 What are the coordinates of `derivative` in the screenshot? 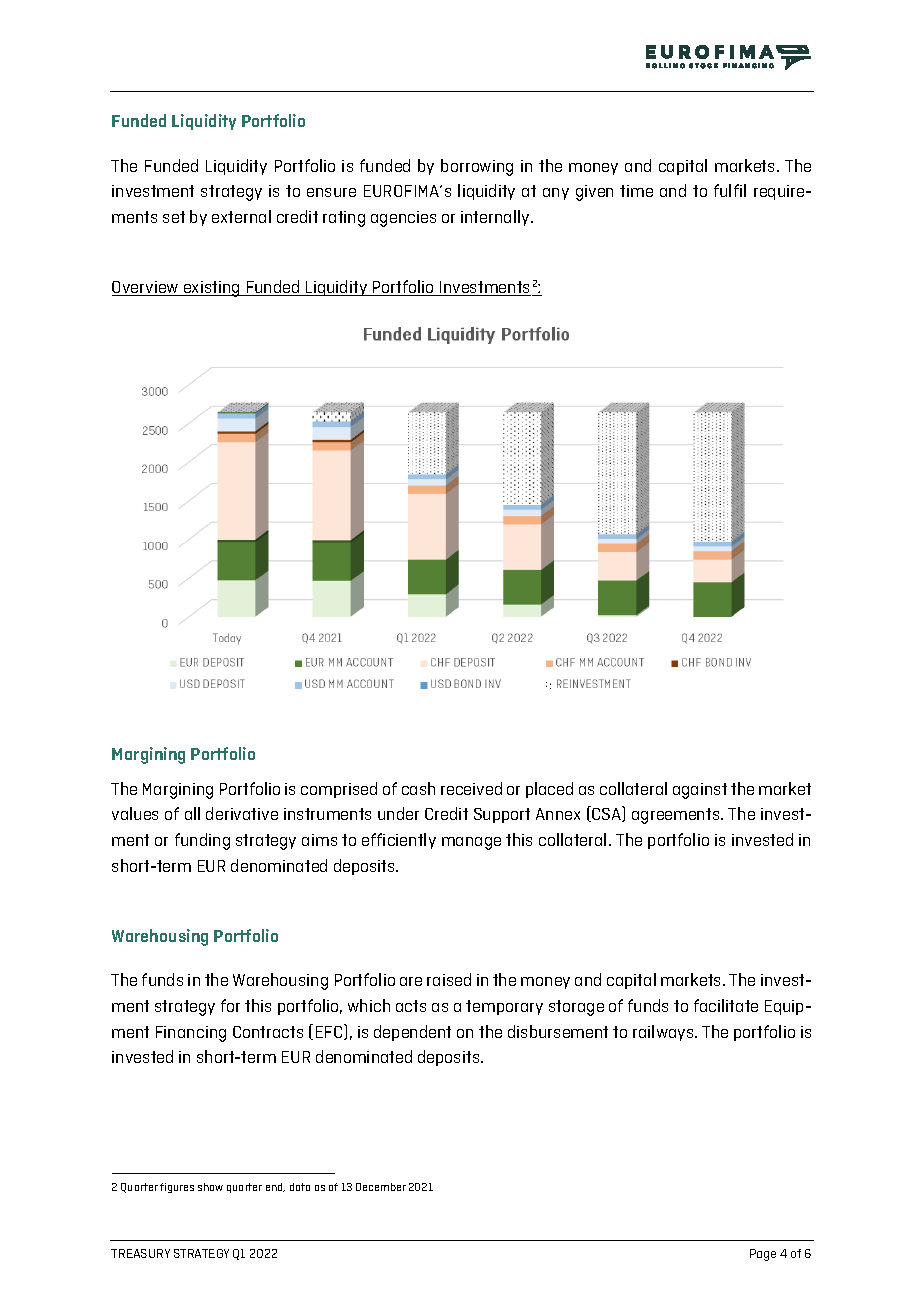 It's located at (242, 813).
